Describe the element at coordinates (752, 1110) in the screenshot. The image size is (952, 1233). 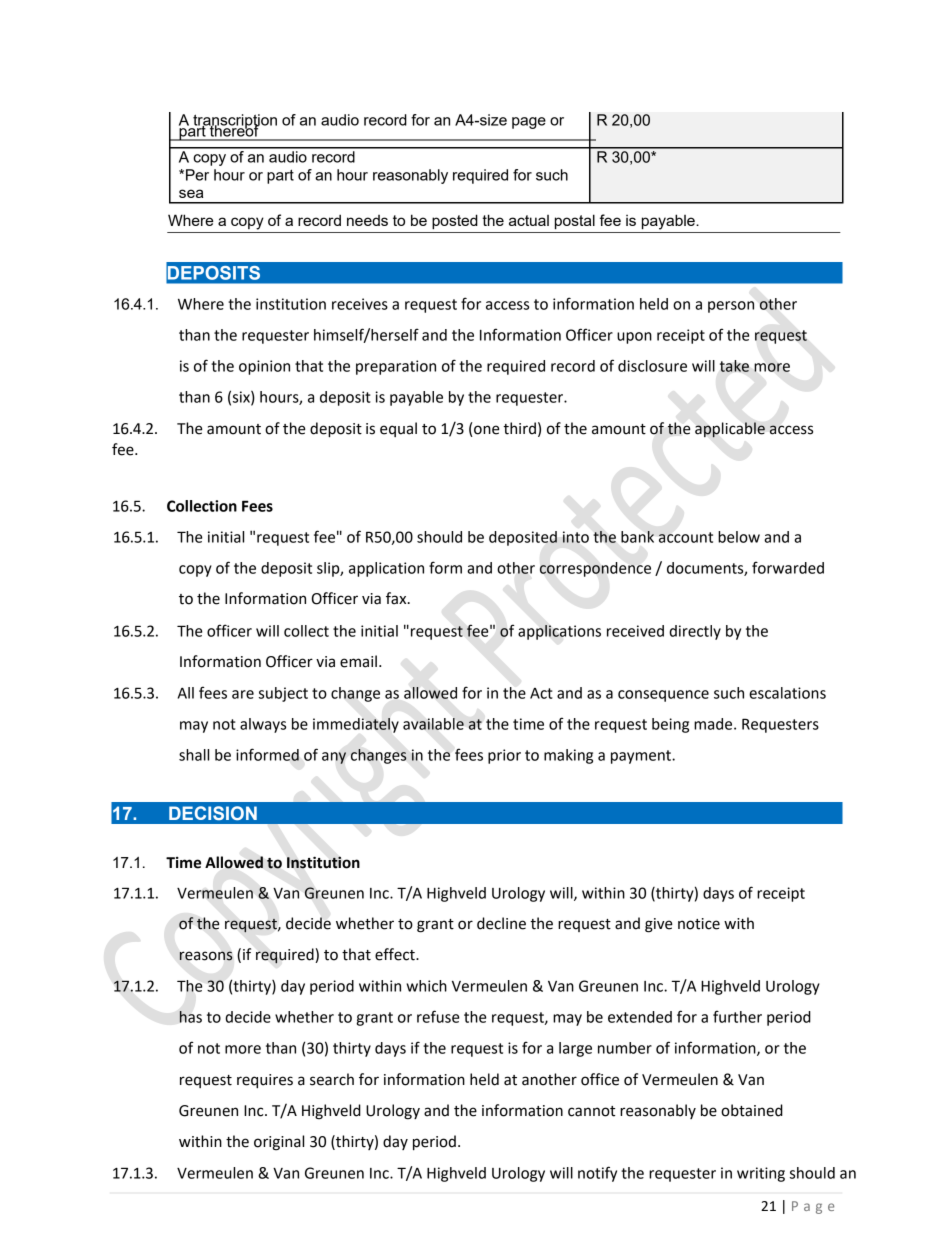
I see `obtained` at that location.
